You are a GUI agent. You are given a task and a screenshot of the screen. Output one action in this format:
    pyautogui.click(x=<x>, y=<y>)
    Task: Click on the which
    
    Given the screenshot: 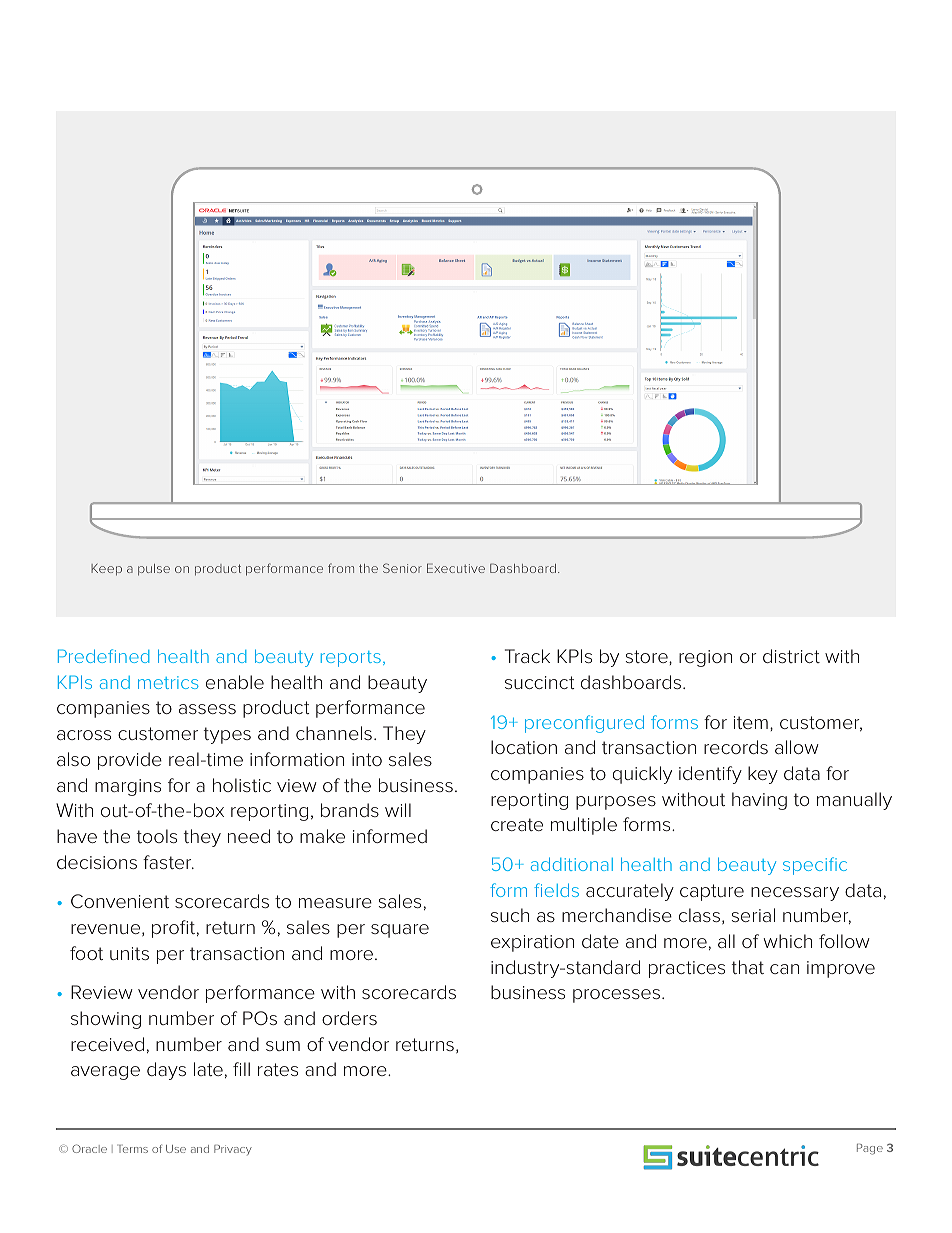 What is the action you would take?
    pyautogui.click(x=788, y=941)
